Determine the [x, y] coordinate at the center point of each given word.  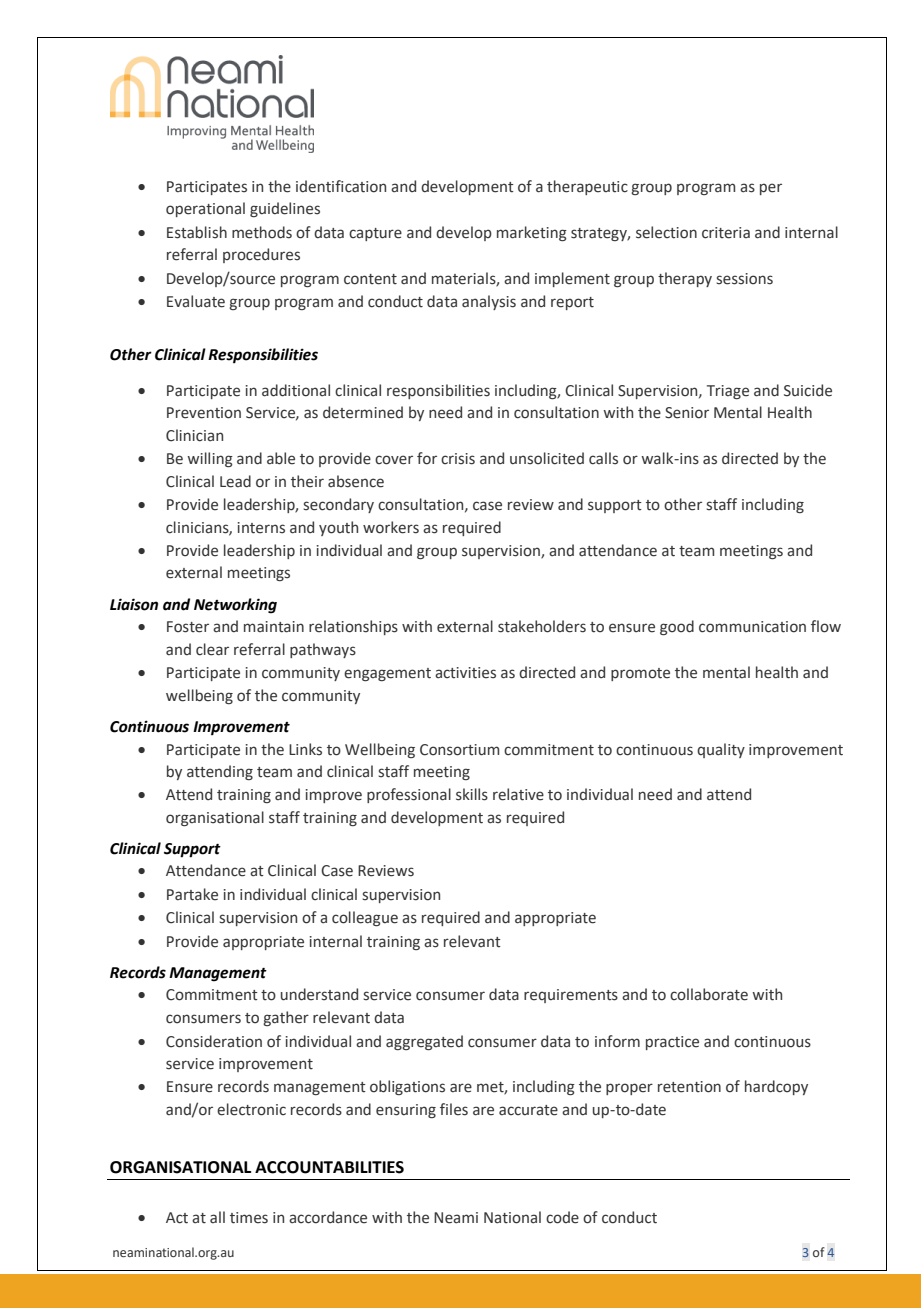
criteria [726, 233]
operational [205, 209]
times [249, 1218]
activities [465, 673]
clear [212, 649]
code [562, 1217]
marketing [532, 233]
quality [721, 750]
